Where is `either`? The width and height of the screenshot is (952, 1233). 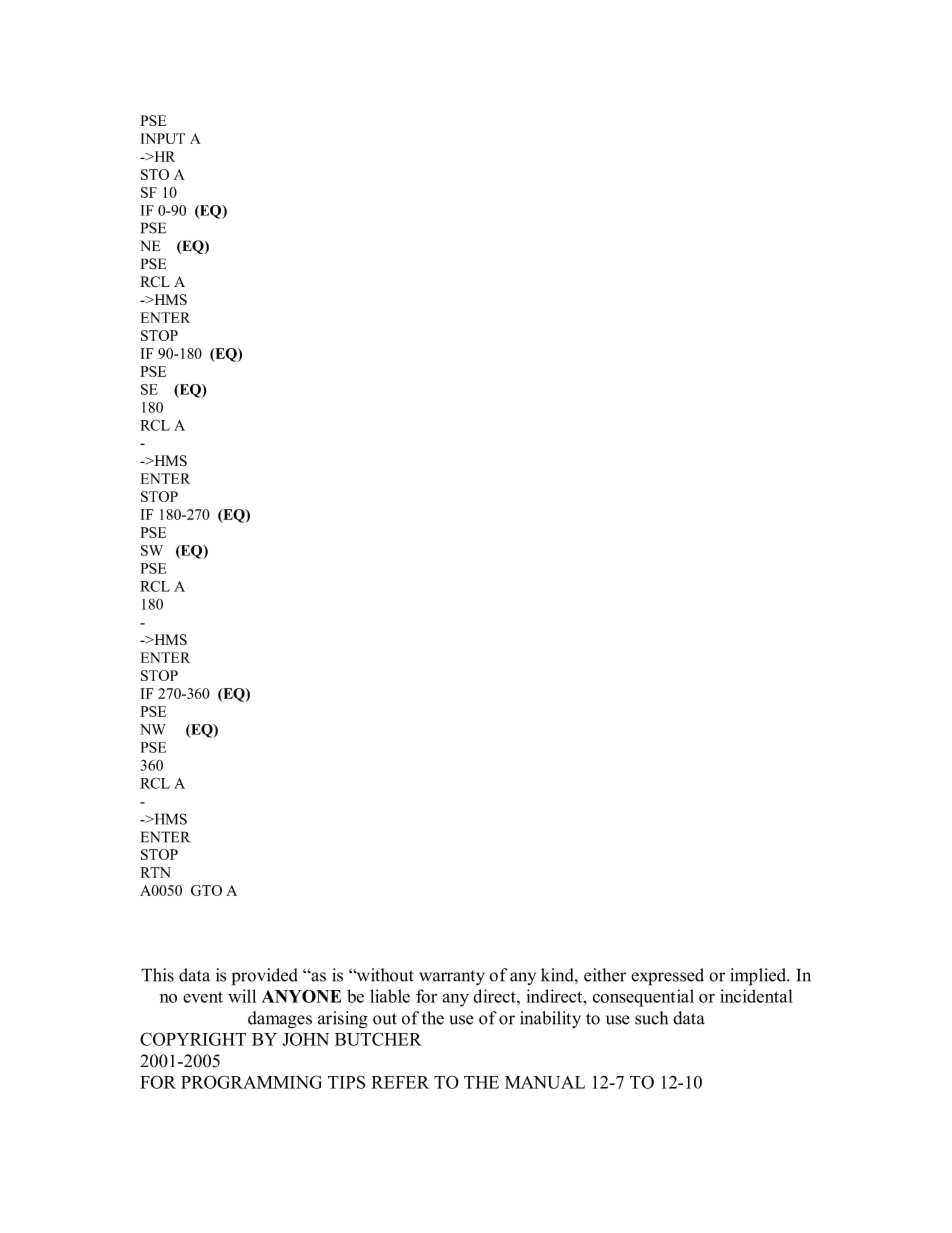 either is located at coordinates (605, 975).
